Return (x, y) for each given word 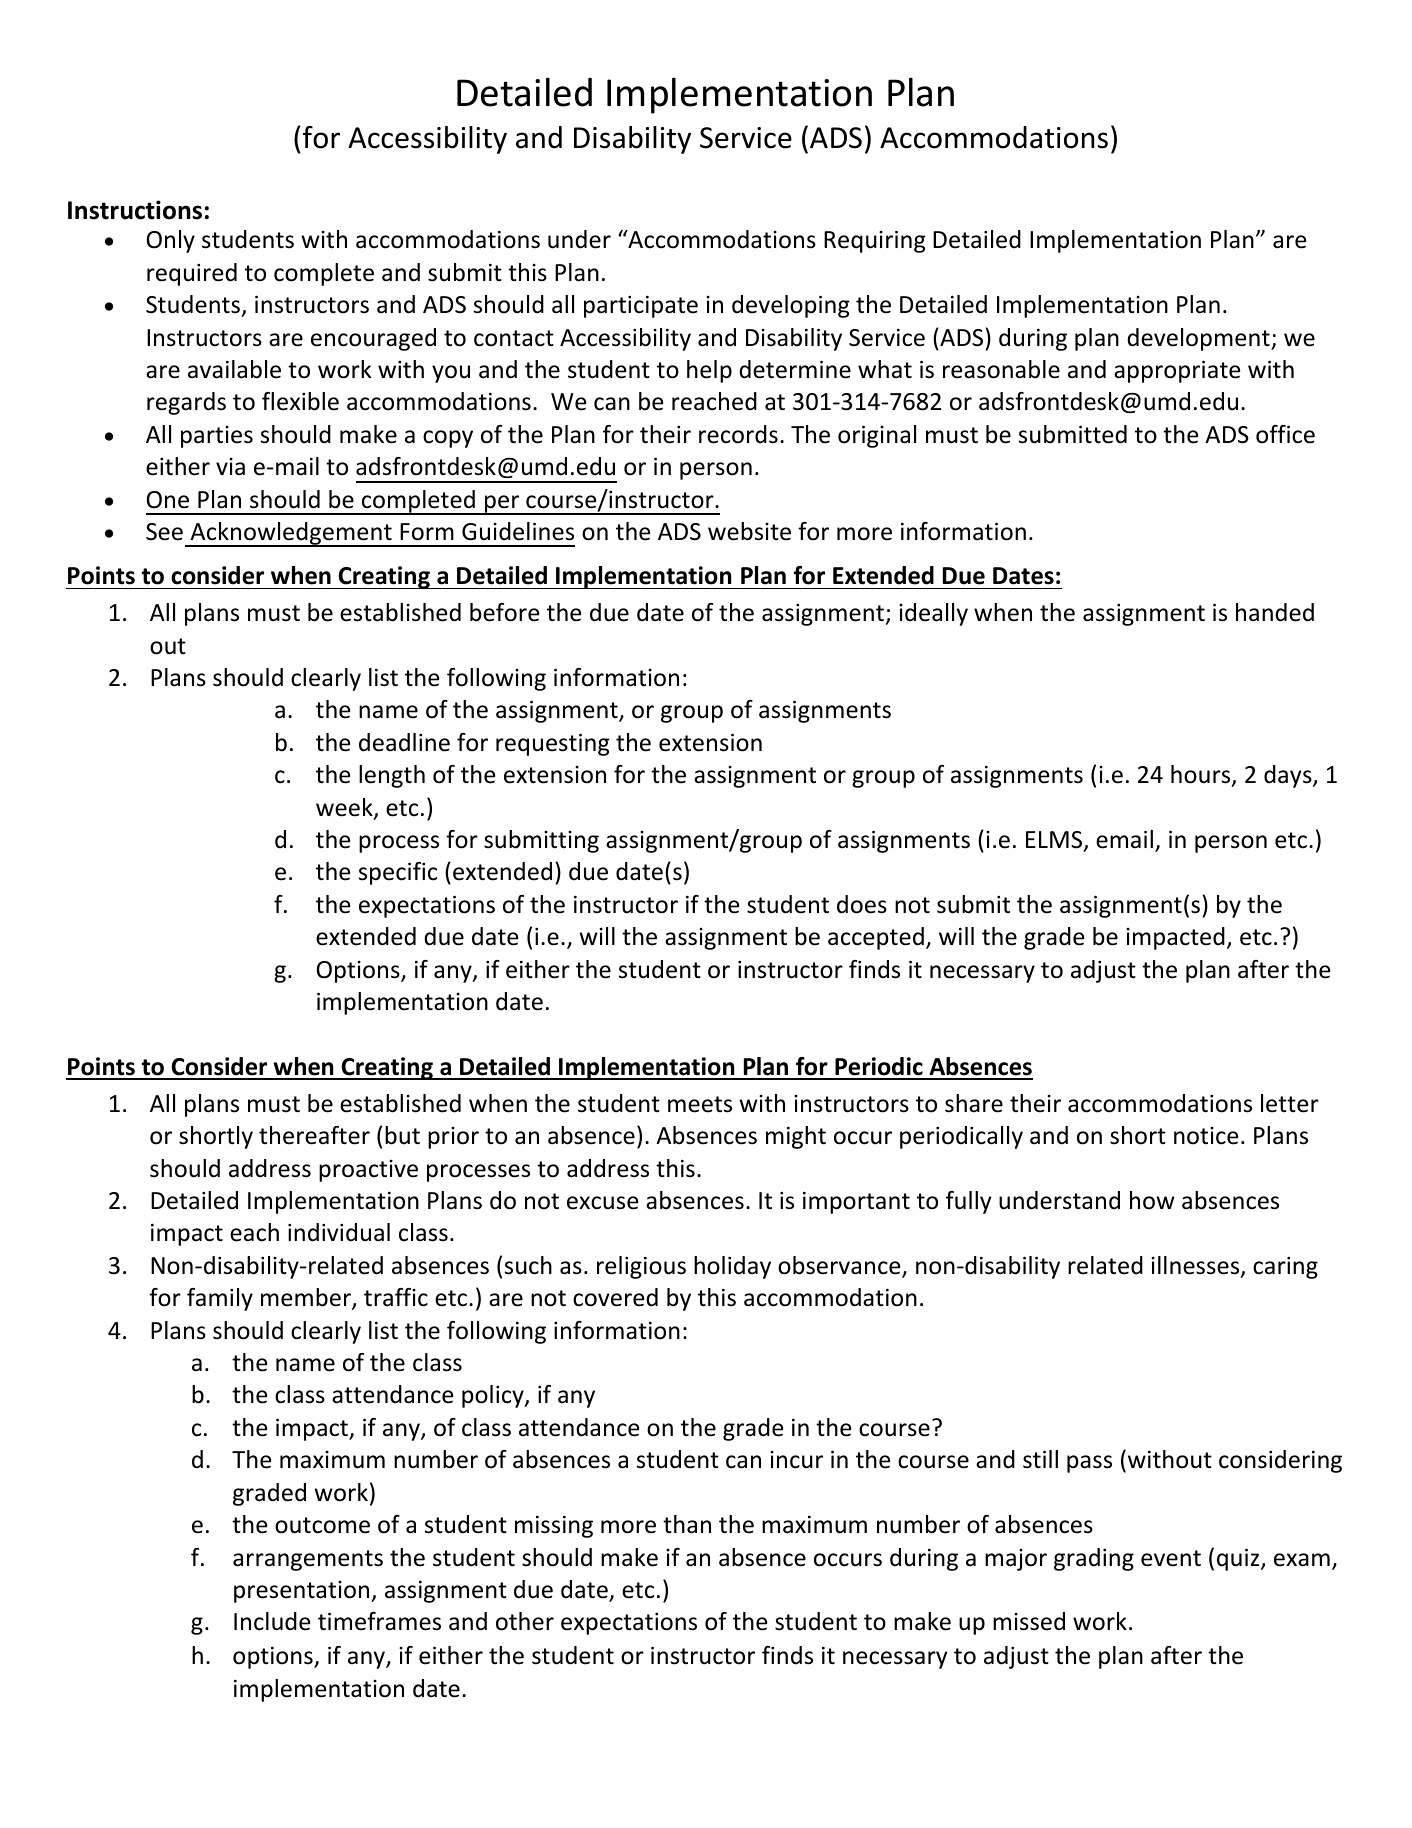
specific (398, 873)
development (1199, 339)
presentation (303, 1592)
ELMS (1055, 841)
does (862, 904)
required (192, 274)
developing (791, 306)
